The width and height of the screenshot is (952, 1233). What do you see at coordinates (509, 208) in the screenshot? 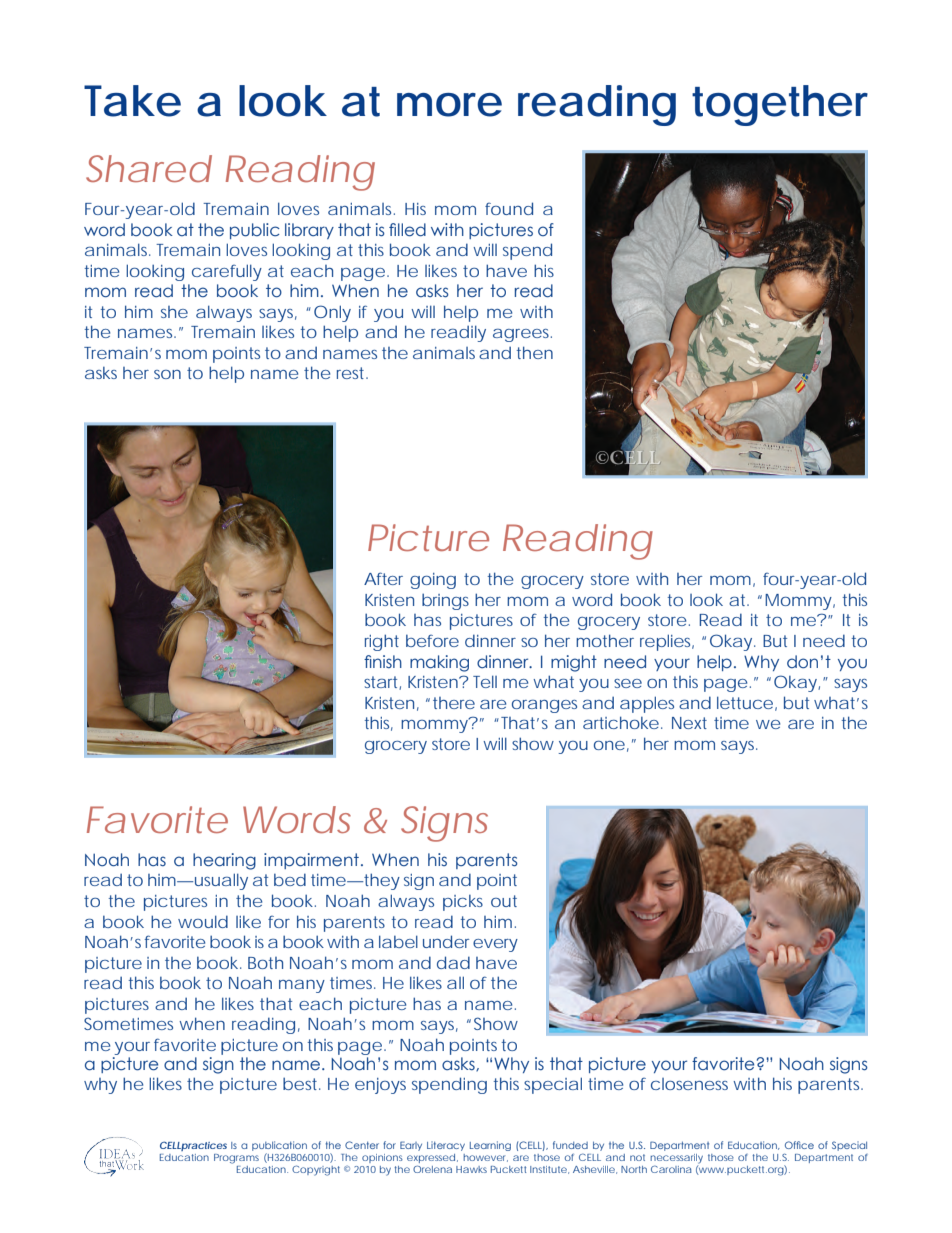
I see `found` at bounding box center [509, 208].
